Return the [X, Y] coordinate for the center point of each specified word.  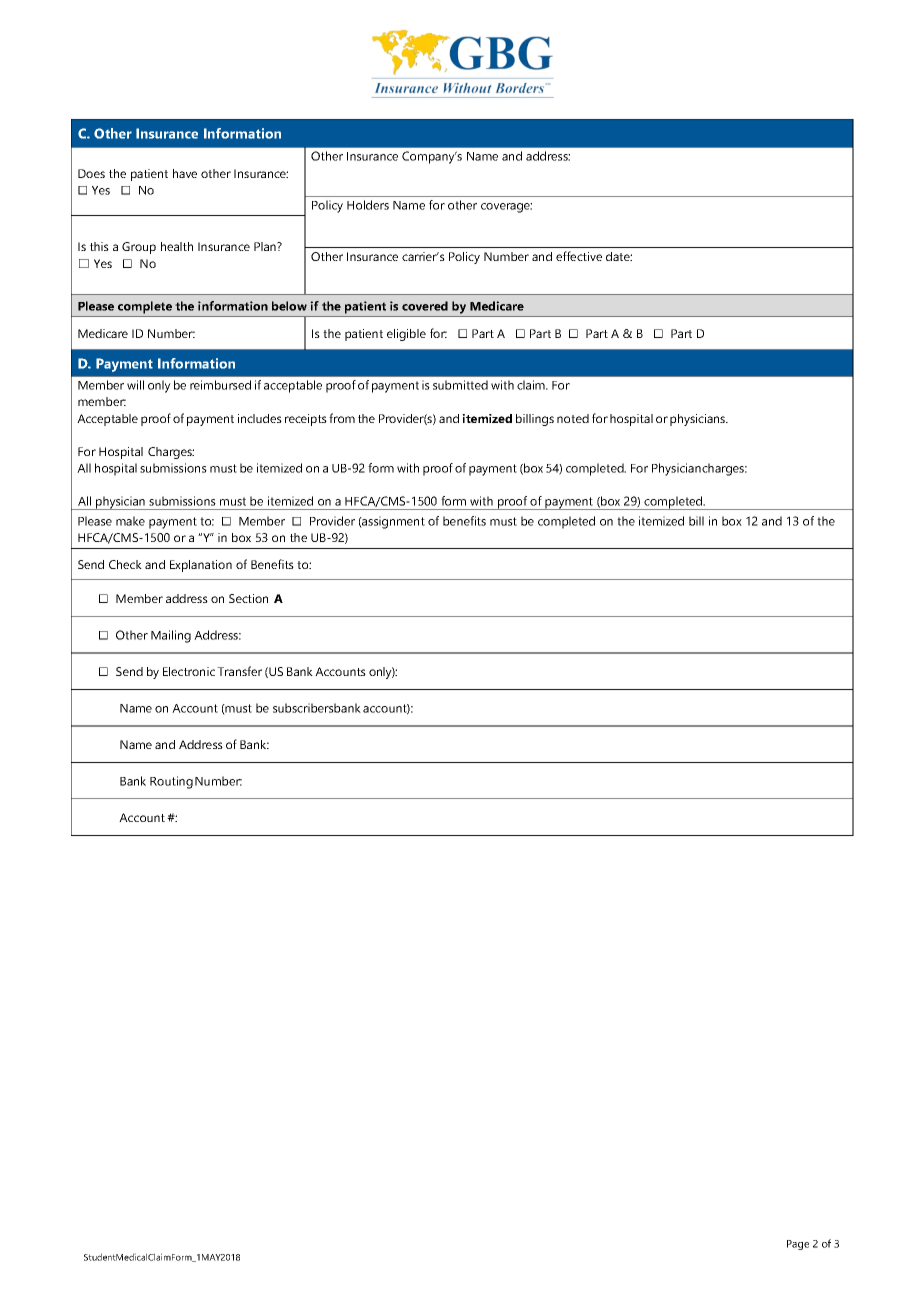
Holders [368, 205]
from [342, 418]
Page [798, 1245]
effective [579, 256]
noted [573, 418]
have [185, 173]
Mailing [171, 636]
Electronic [189, 671]
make [130, 521]
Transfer [239, 671]
